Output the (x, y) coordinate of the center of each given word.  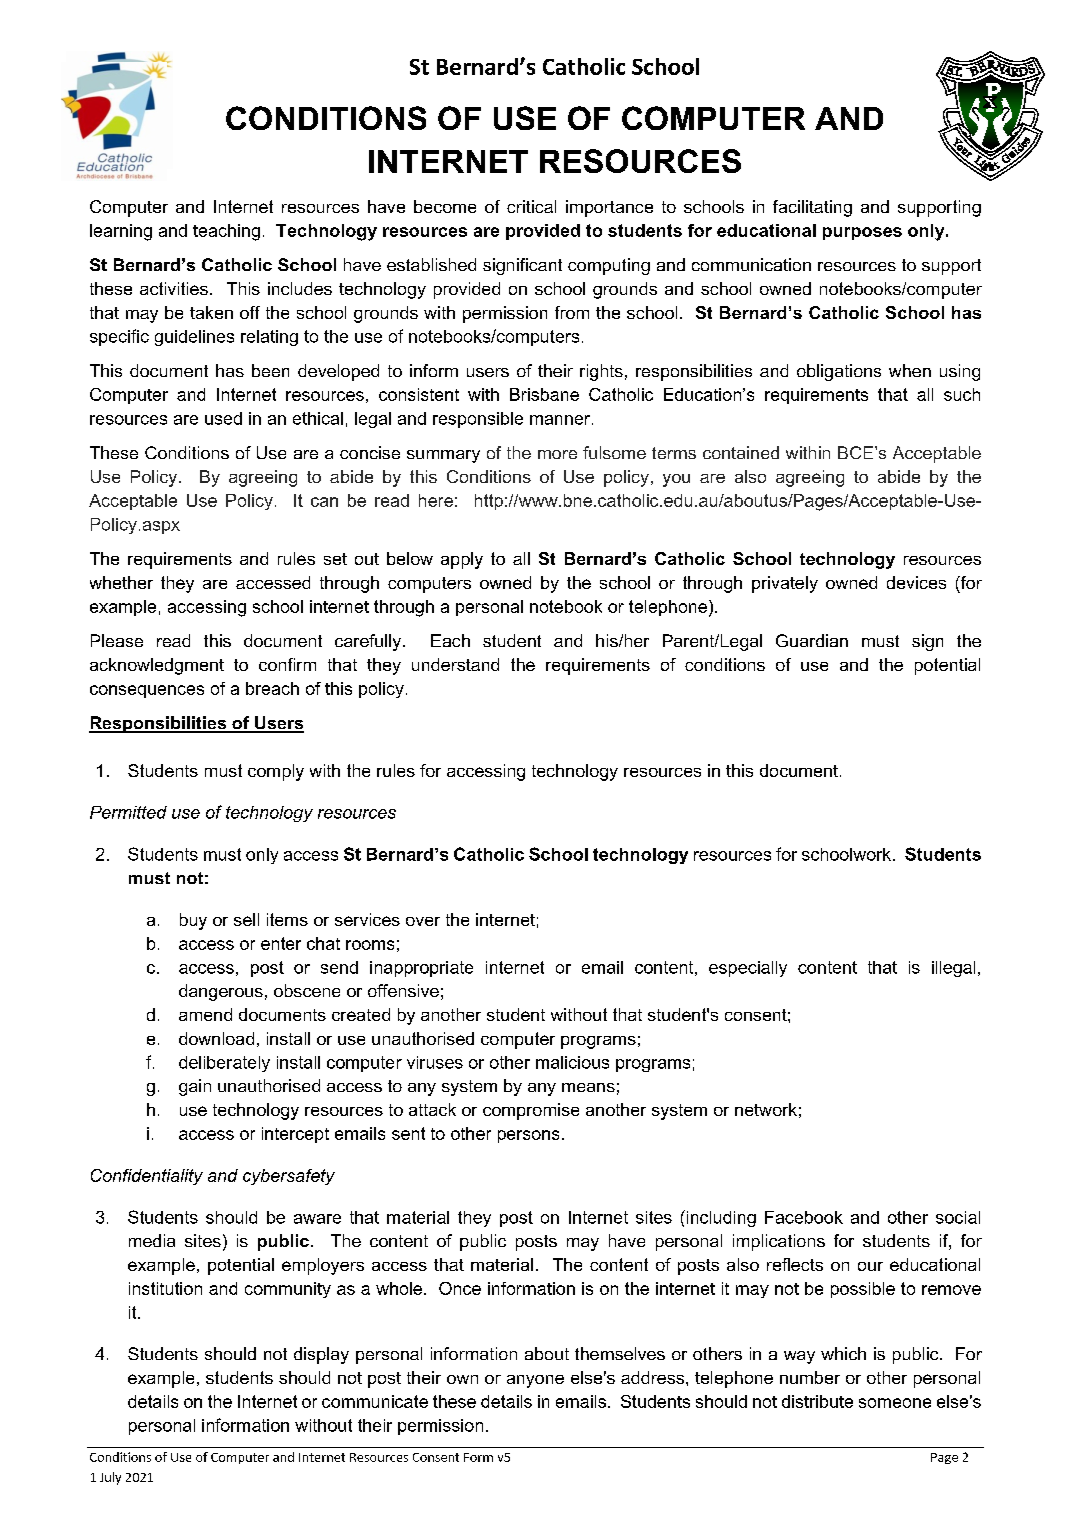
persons (528, 1136)
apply (462, 560)
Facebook (804, 1217)
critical (531, 206)
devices (916, 582)
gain (195, 1087)
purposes (862, 233)
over (423, 921)
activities (174, 288)
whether (121, 582)
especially (748, 969)
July (110, 1478)
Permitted (128, 812)
